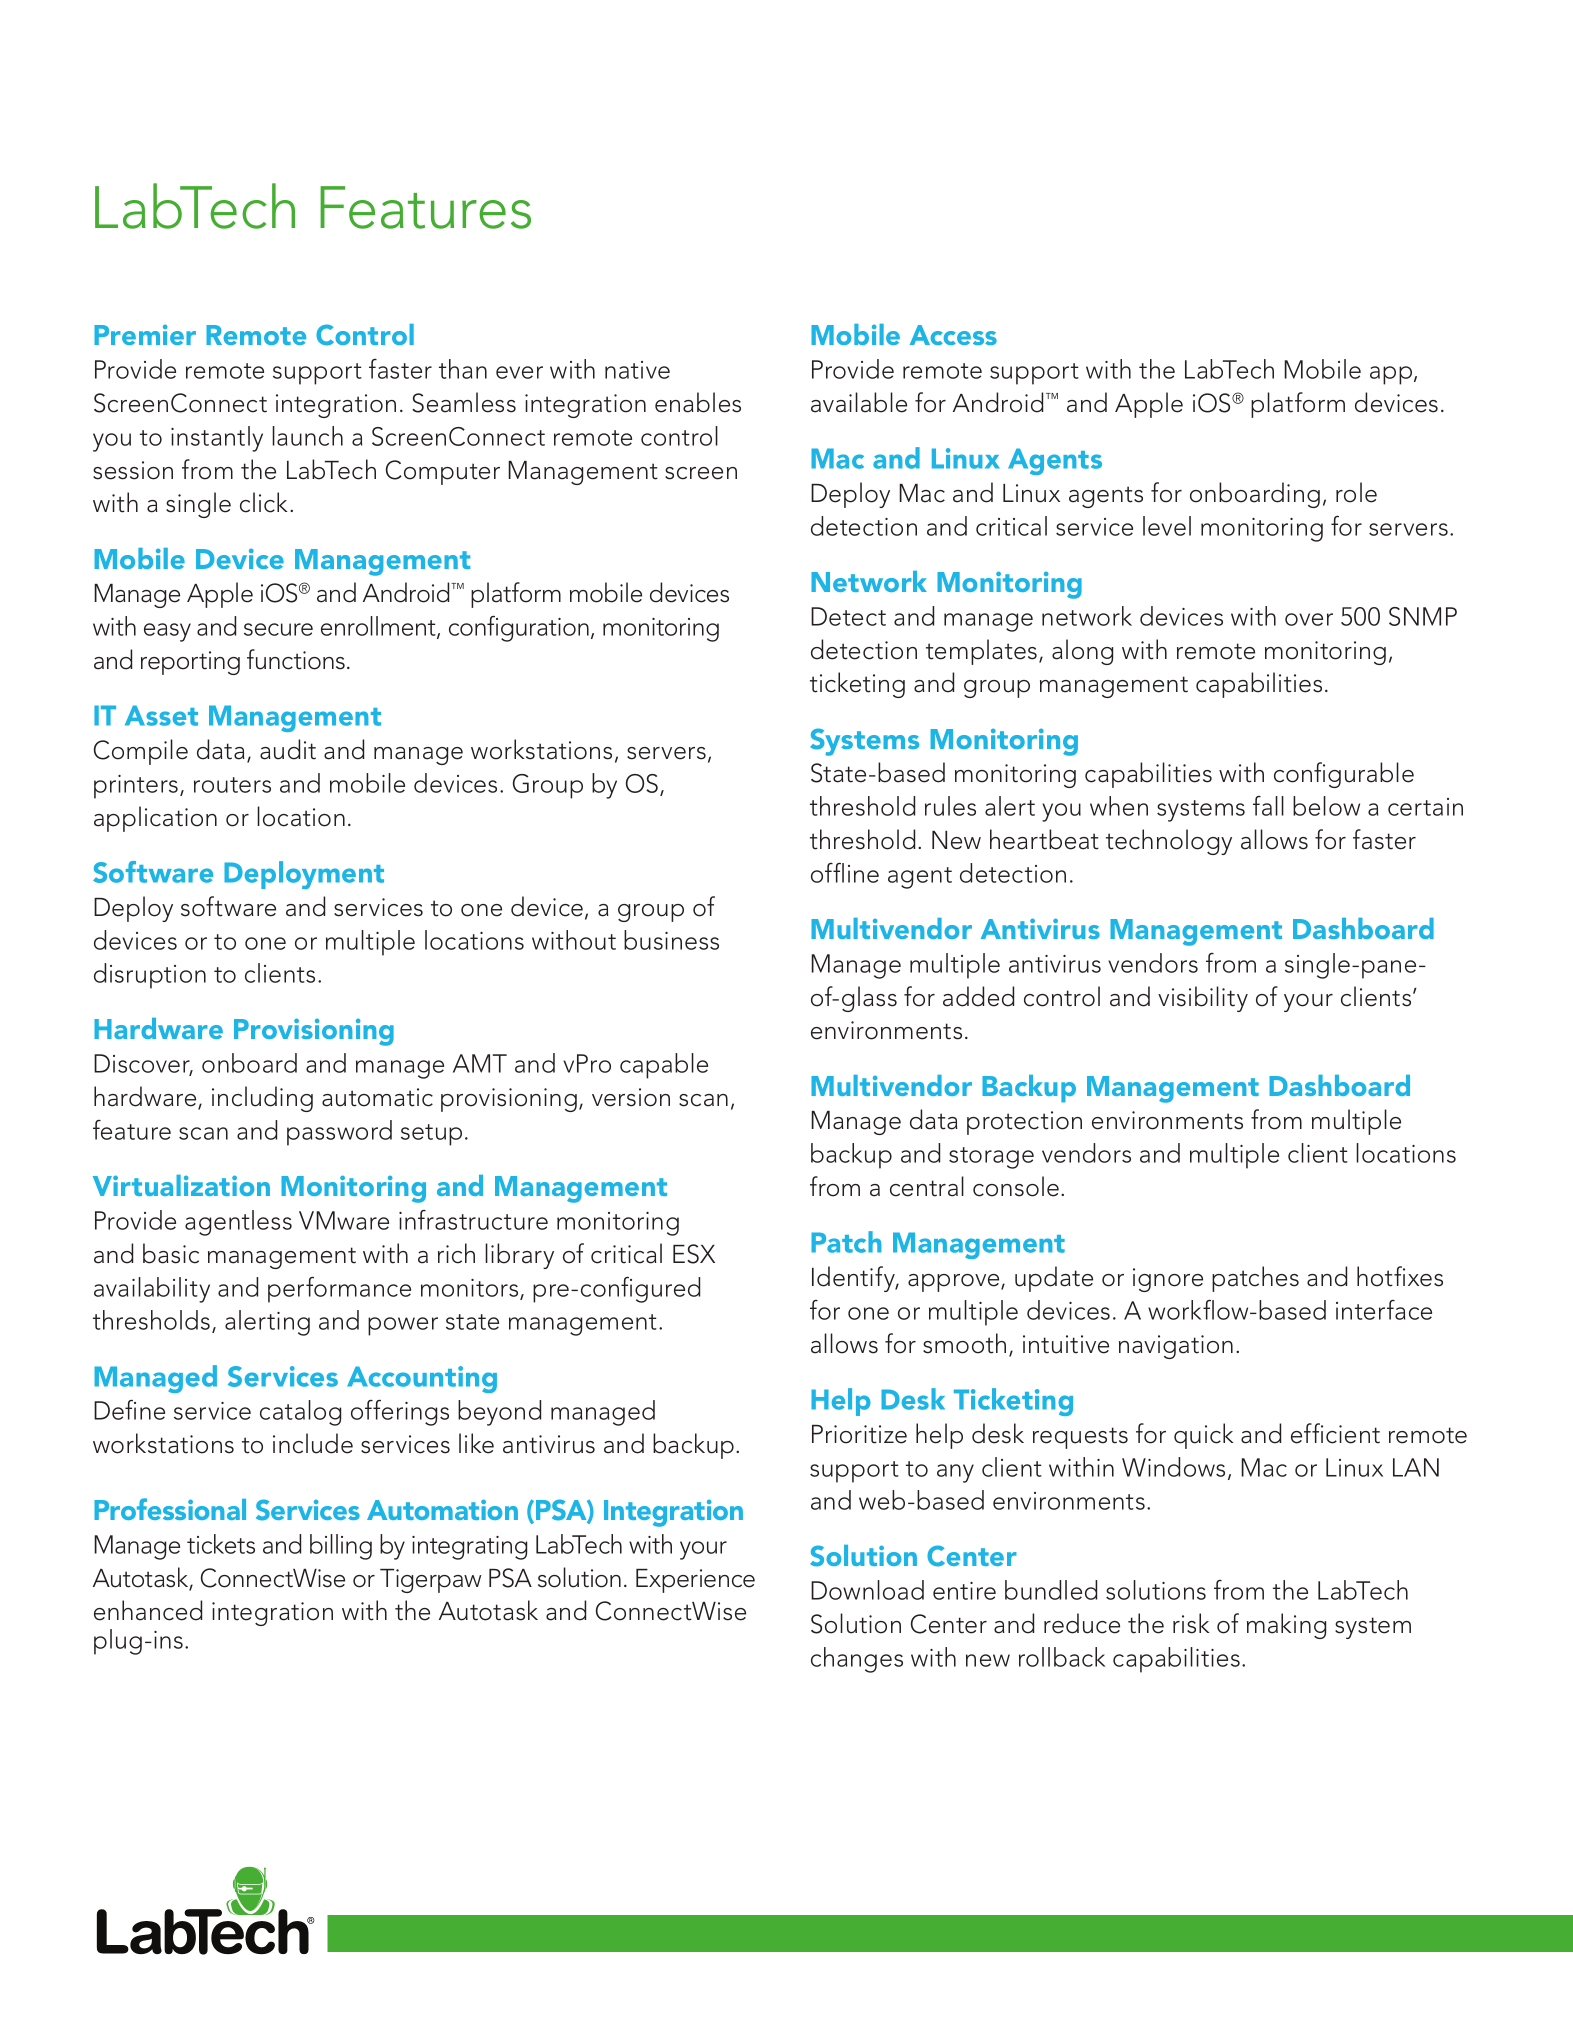 The width and height of the page is (1573, 2036). What do you see at coordinates (867, 1590) in the page?
I see `Download` at bounding box center [867, 1590].
